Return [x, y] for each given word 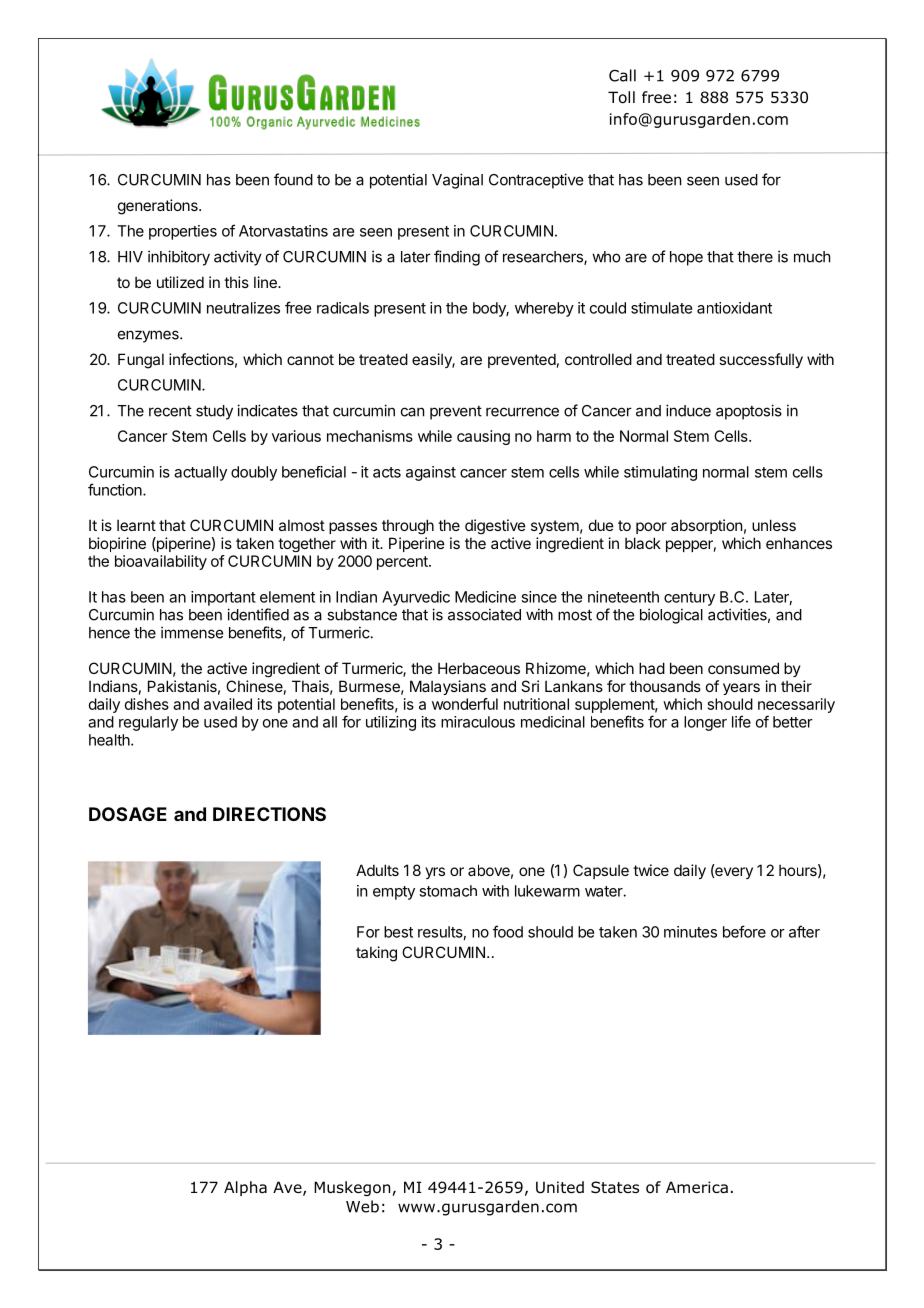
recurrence [522, 412]
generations [159, 207]
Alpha [245, 1188]
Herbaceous [479, 668]
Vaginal [457, 181]
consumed [743, 668]
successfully [761, 360]
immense [192, 632]
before [744, 931]
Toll [621, 97]
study [214, 412]
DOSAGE [128, 814]
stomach [448, 891]
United [560, 1187]
